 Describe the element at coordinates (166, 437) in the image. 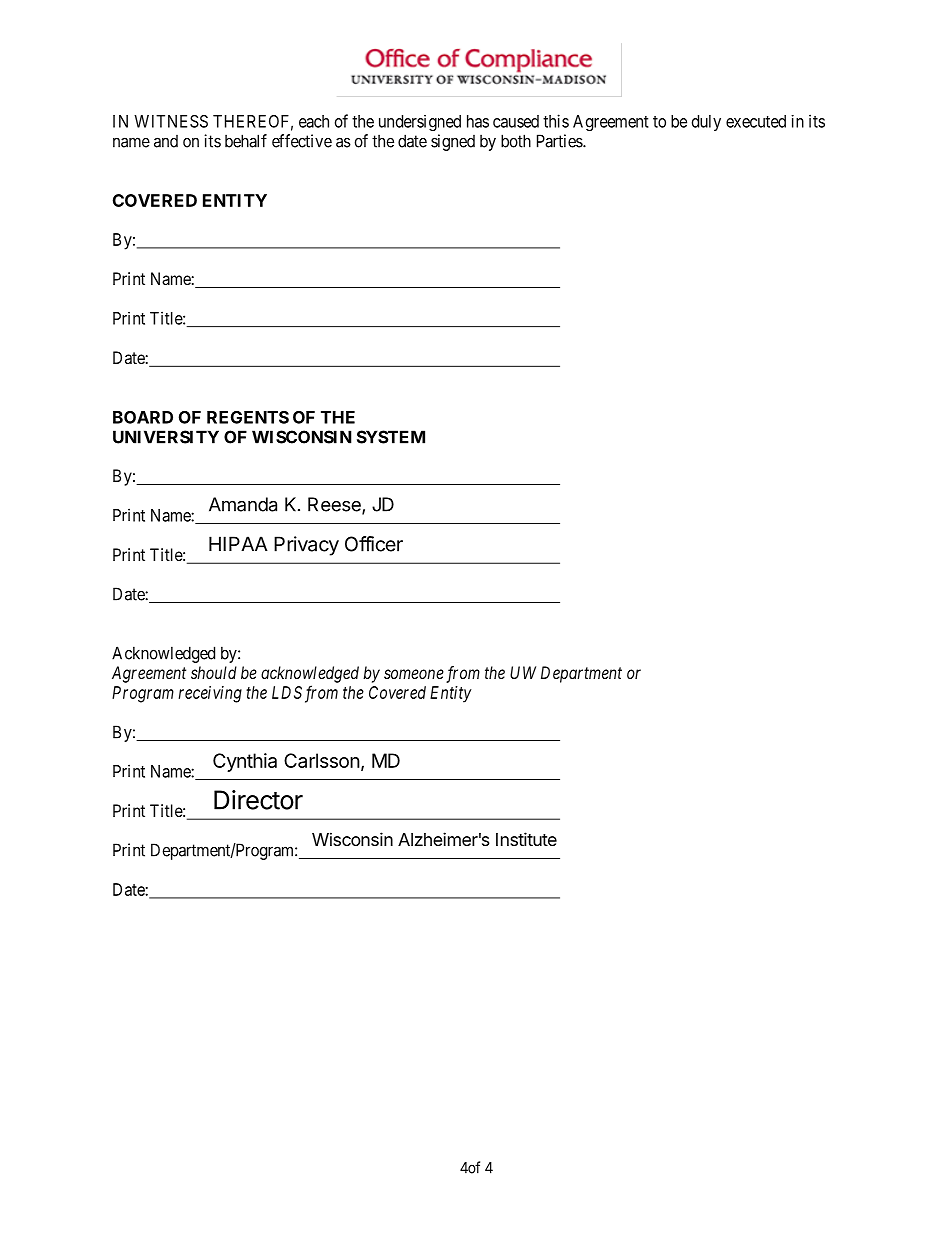

I see `UNIVERSITY` at that location.
